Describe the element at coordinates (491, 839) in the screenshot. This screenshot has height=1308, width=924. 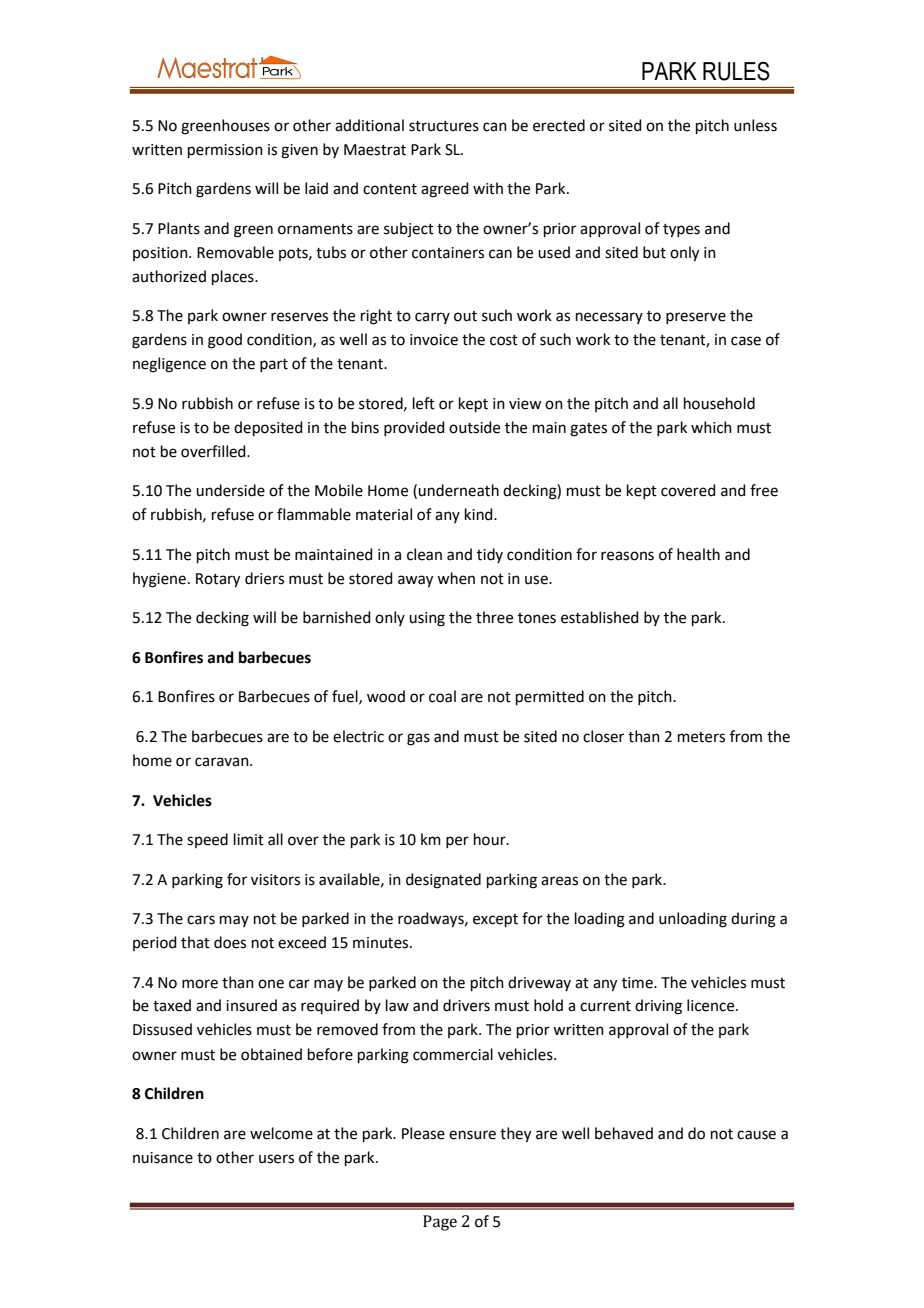
I see `hour` at that location.
